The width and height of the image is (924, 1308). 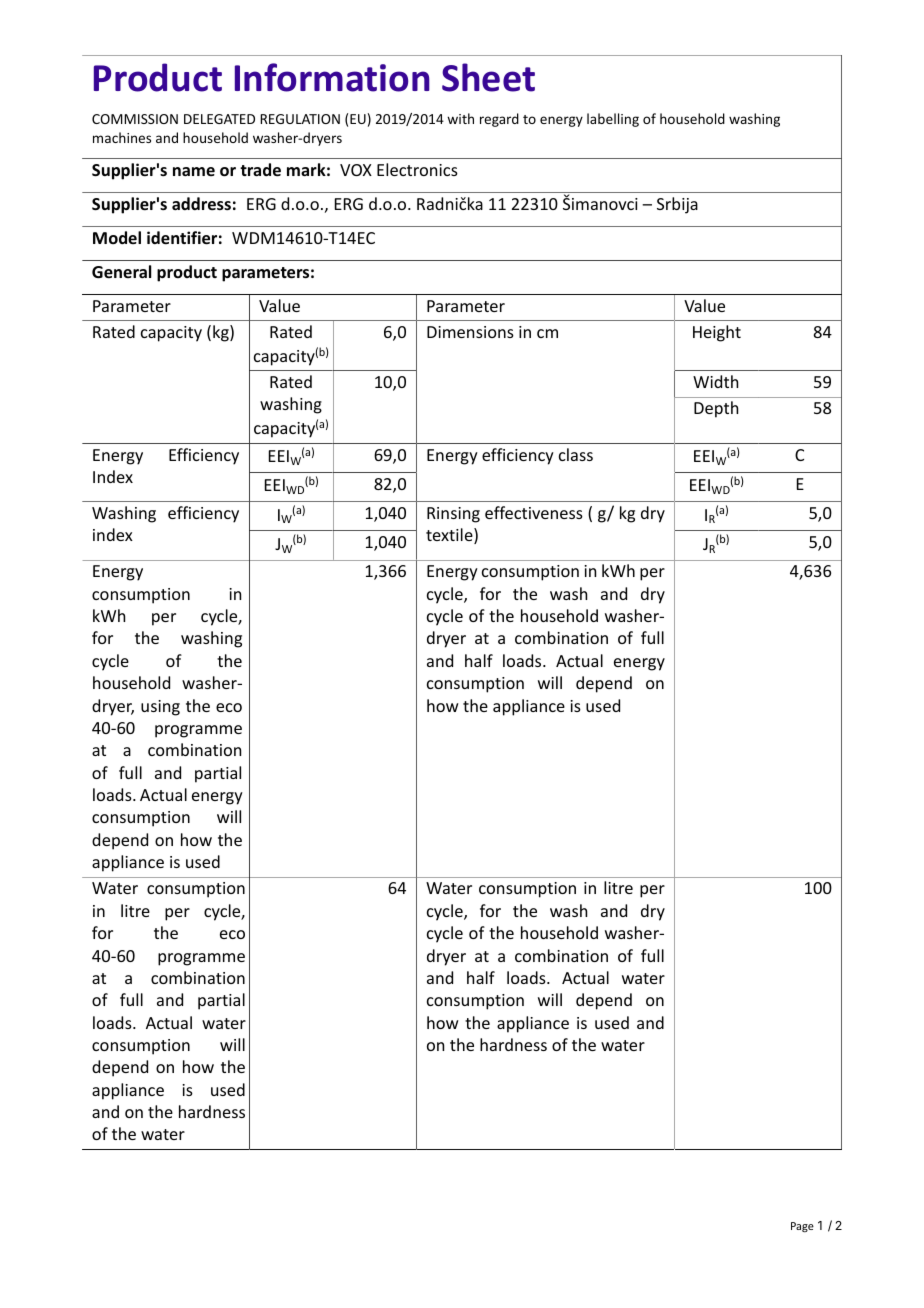 I want to click on Model, so click(x=117, y=237).
